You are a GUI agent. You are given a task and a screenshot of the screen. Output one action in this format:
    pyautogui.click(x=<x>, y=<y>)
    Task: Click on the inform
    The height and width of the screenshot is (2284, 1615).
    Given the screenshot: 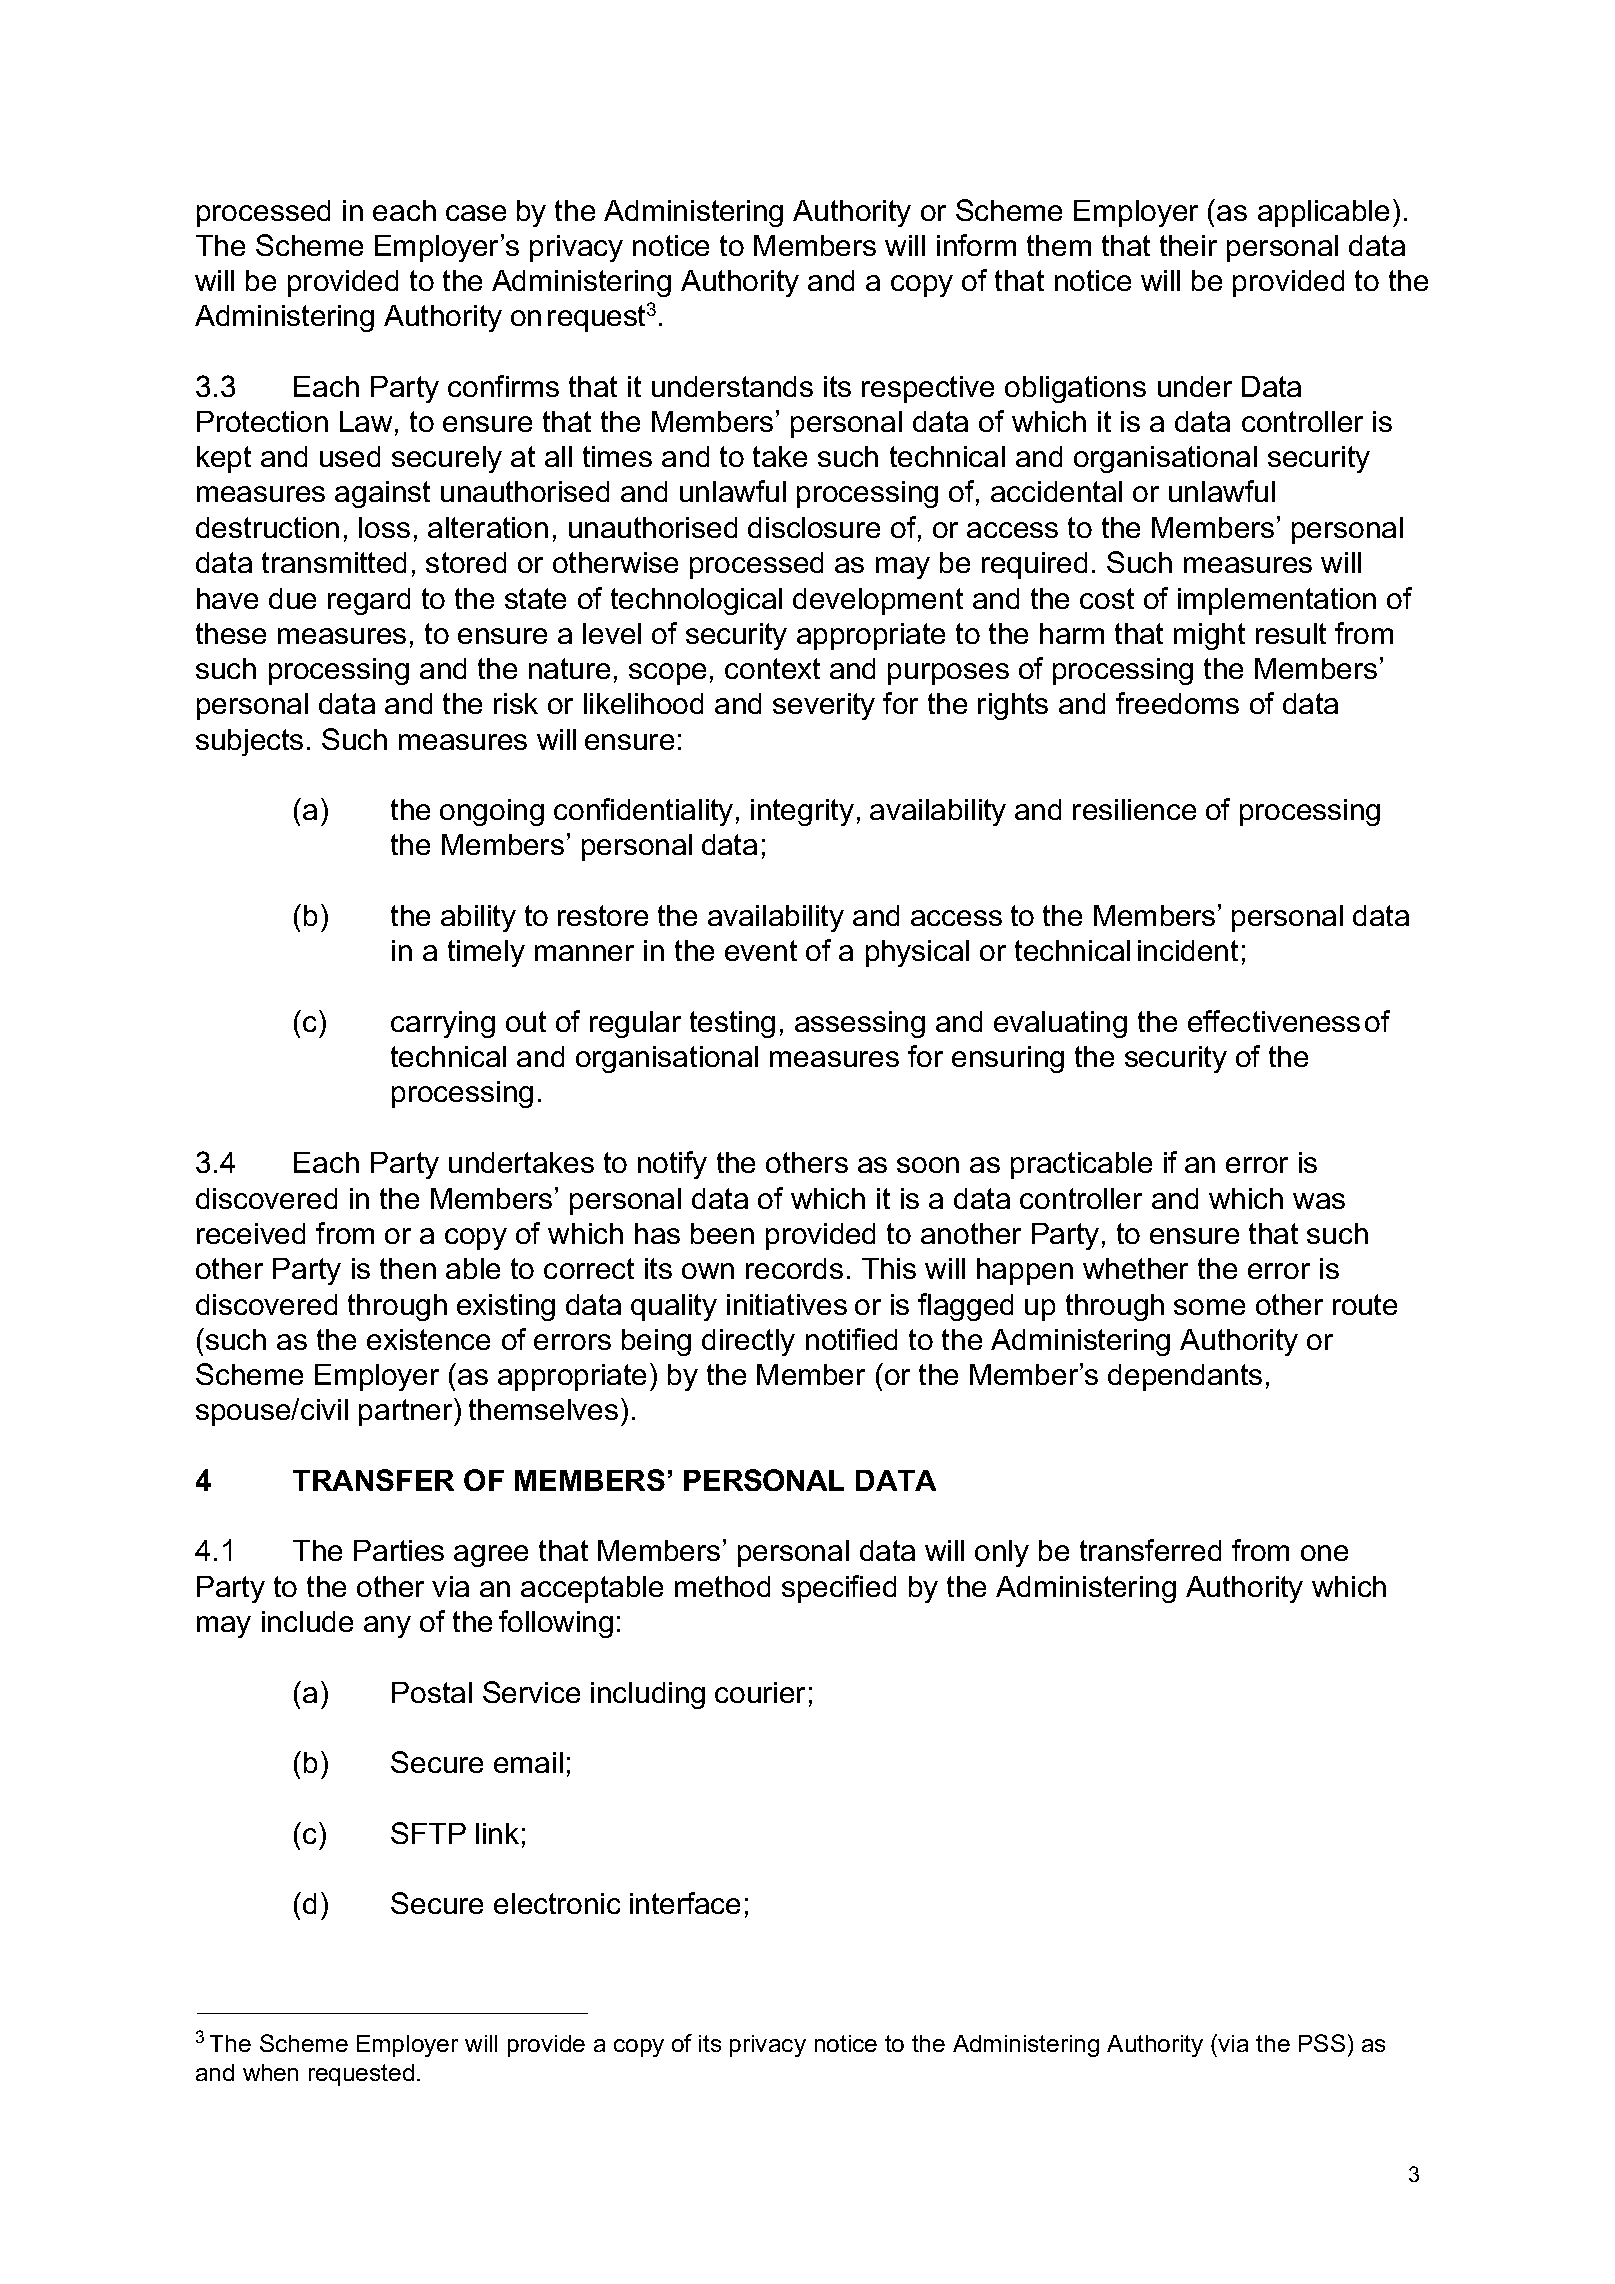 What is the action you would take?
    pyautogui.click(x=976, y=245)
